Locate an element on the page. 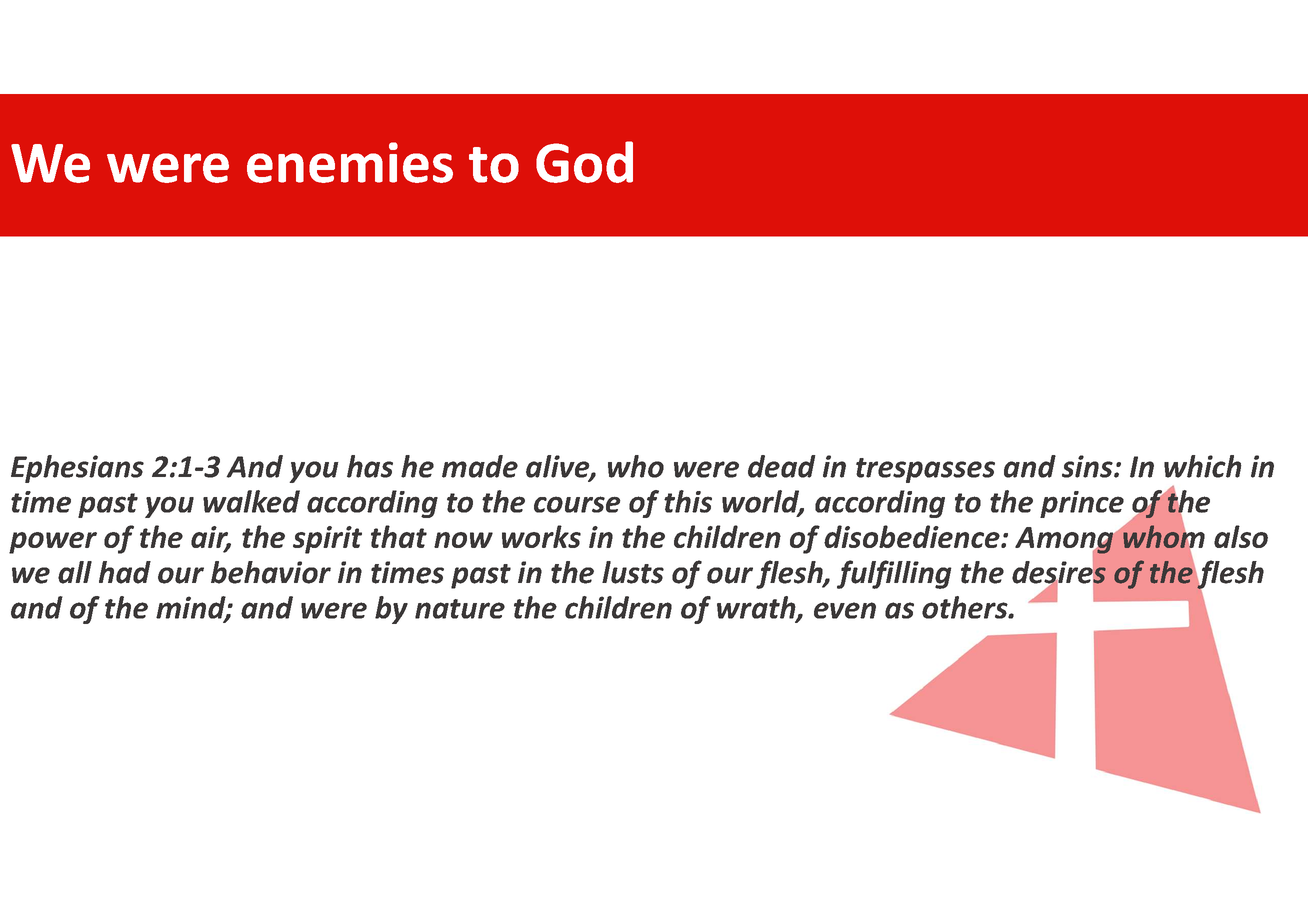 This image has height=924, width=1308. trespasses is located at coordinates (925, 470).
